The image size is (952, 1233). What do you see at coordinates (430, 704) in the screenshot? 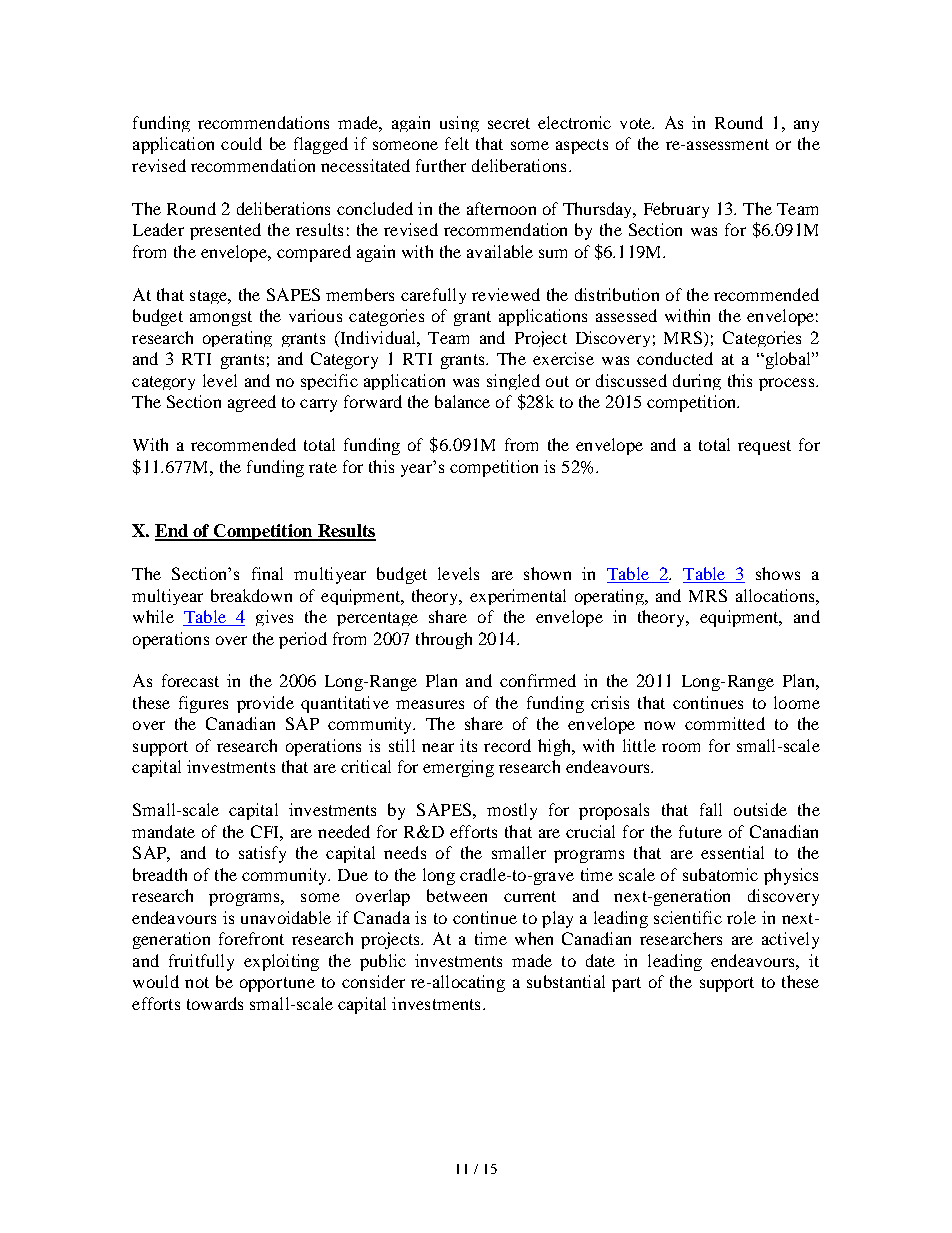
I see `measures` at bounding box center [430, 704].
